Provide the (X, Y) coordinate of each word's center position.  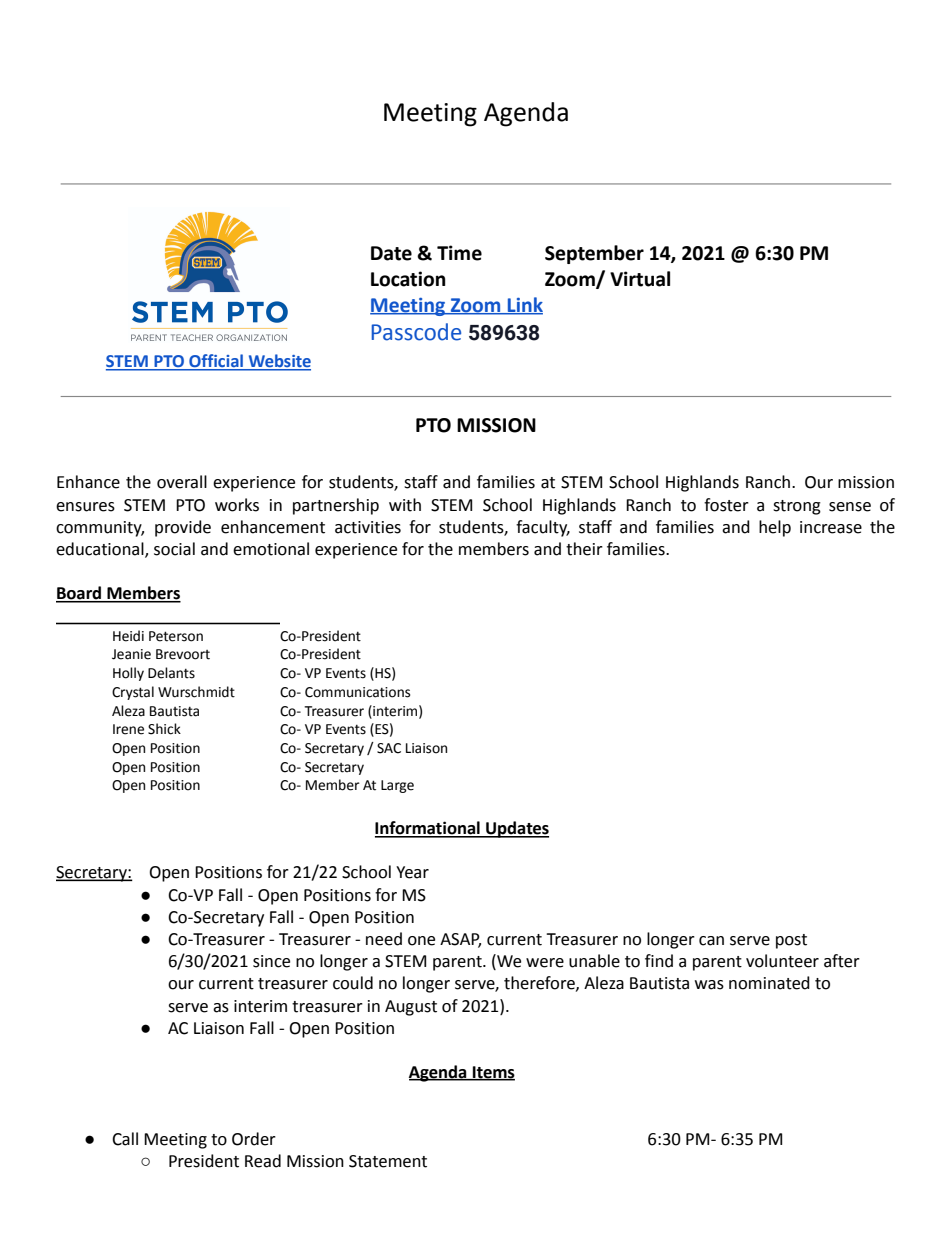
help (775, 528)
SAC (389, 748)
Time (459, 253)
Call (125, 1139)
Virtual (640, 279)
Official (216, 362)
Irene (128, 729)
